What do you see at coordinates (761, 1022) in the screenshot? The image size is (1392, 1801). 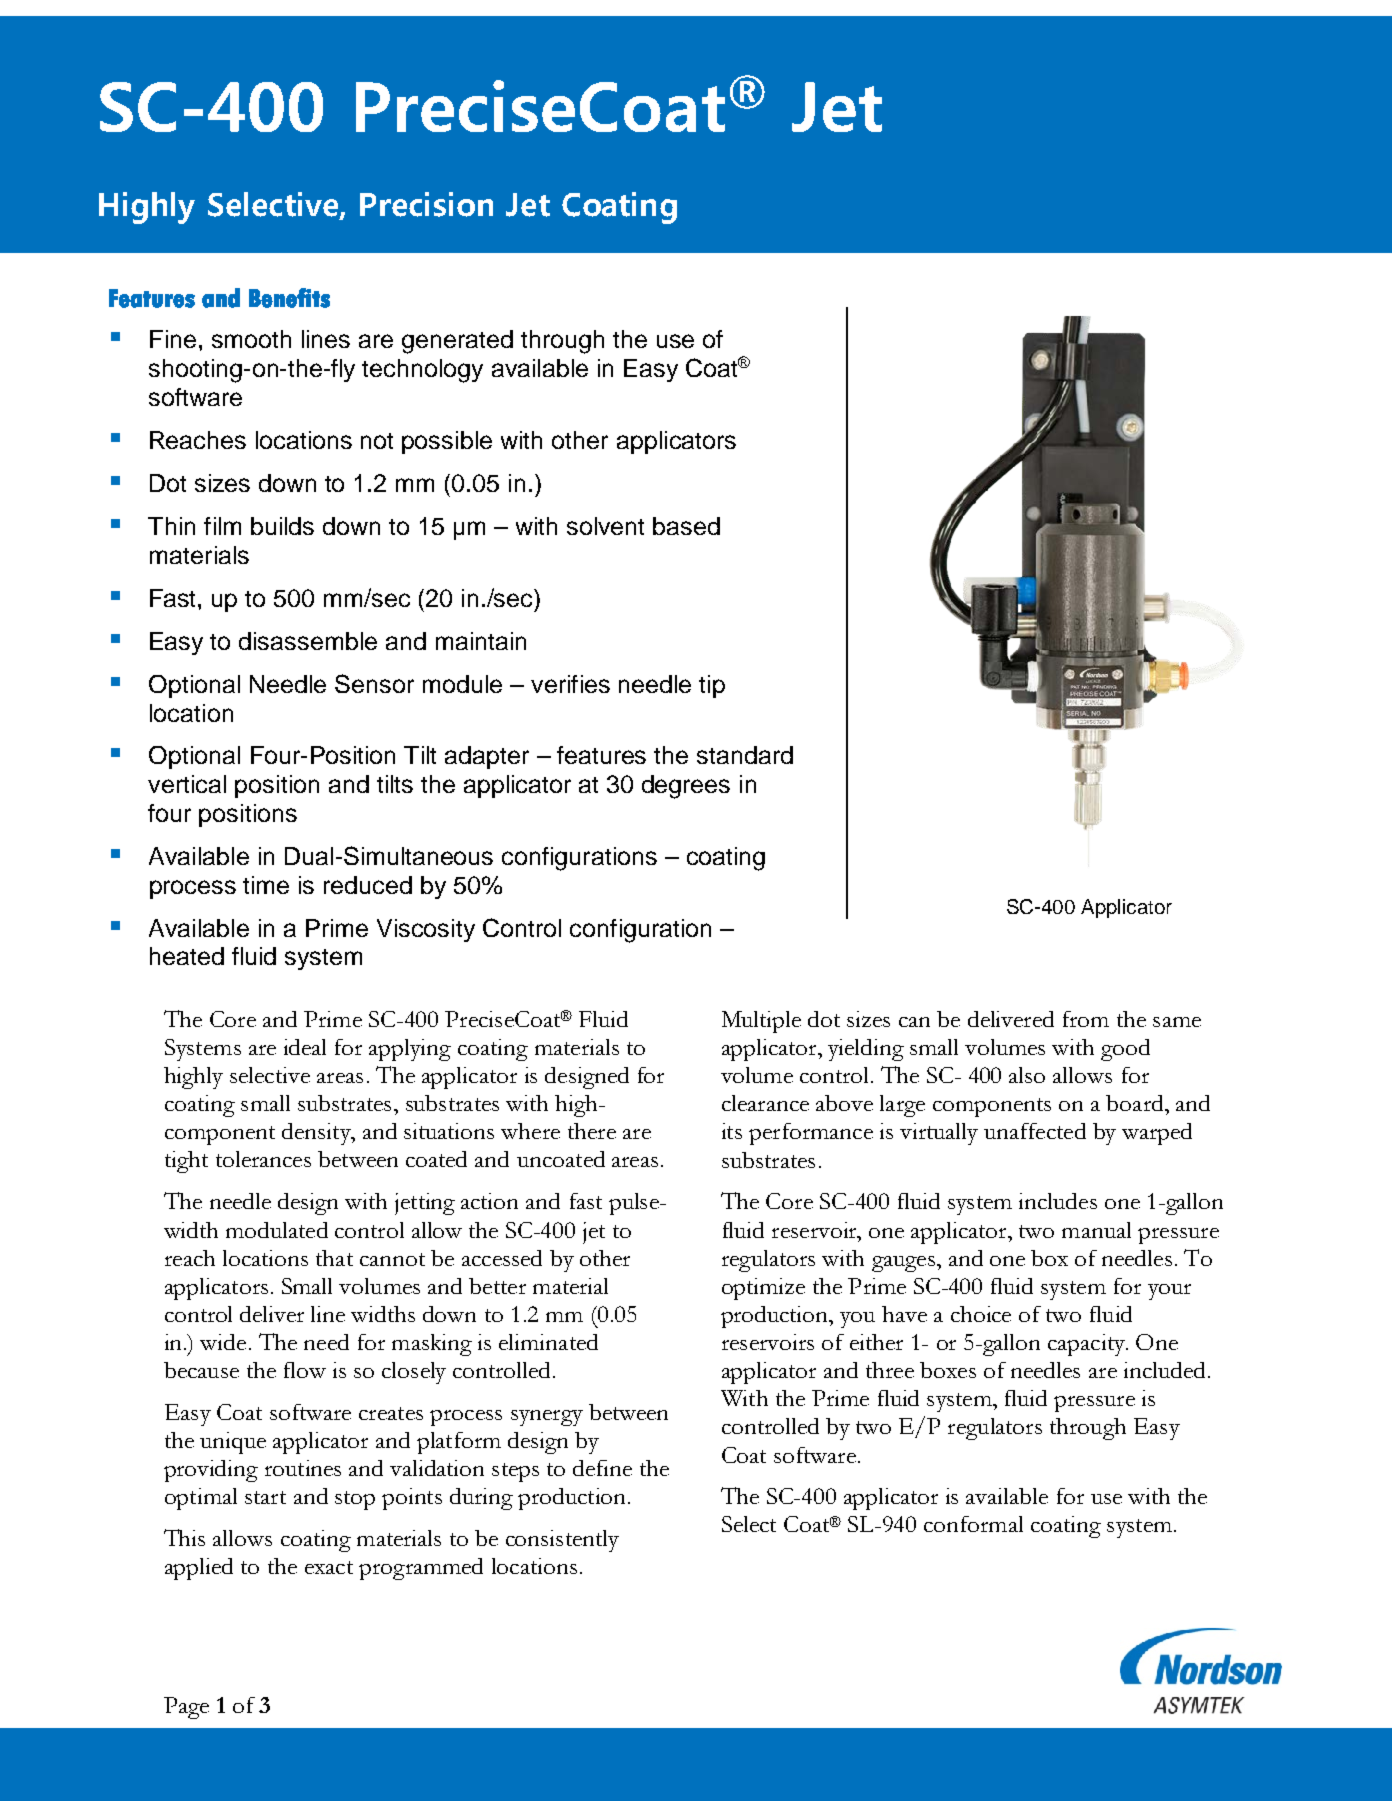 I see `Multiple` at bounding box center [761, 1022].
